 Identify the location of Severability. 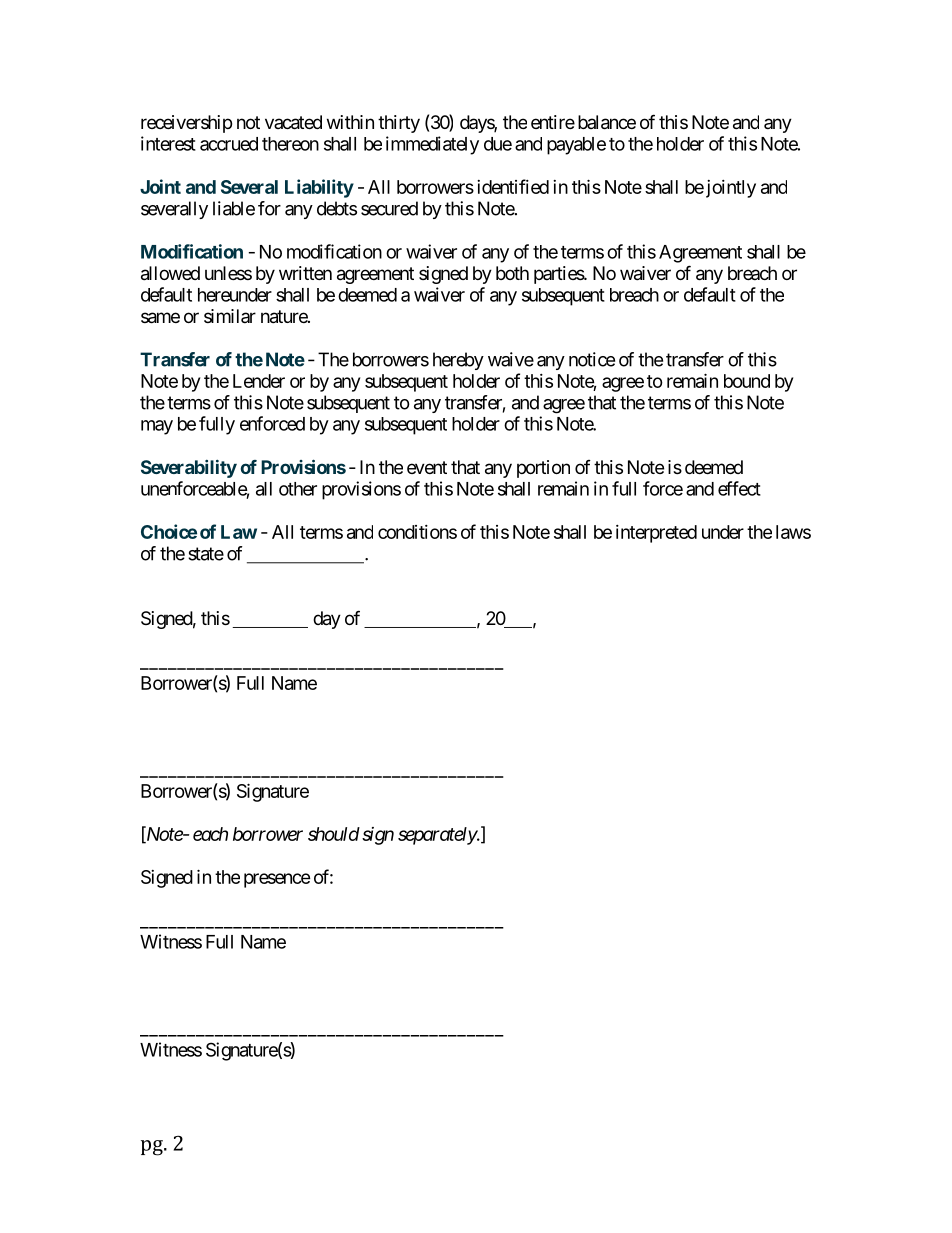
(189, 468).
